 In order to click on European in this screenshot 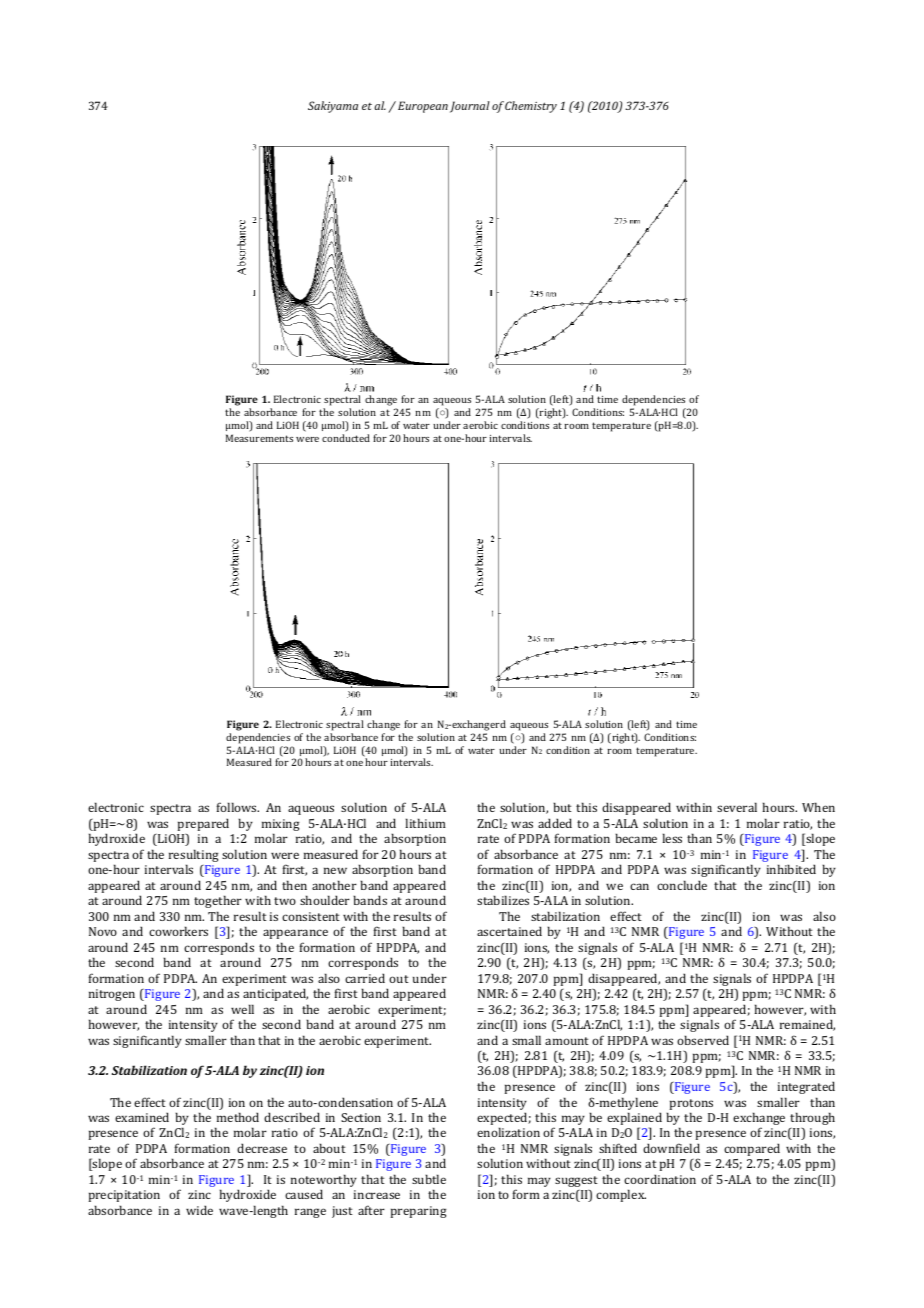, I will do `click(423, 107)`.
